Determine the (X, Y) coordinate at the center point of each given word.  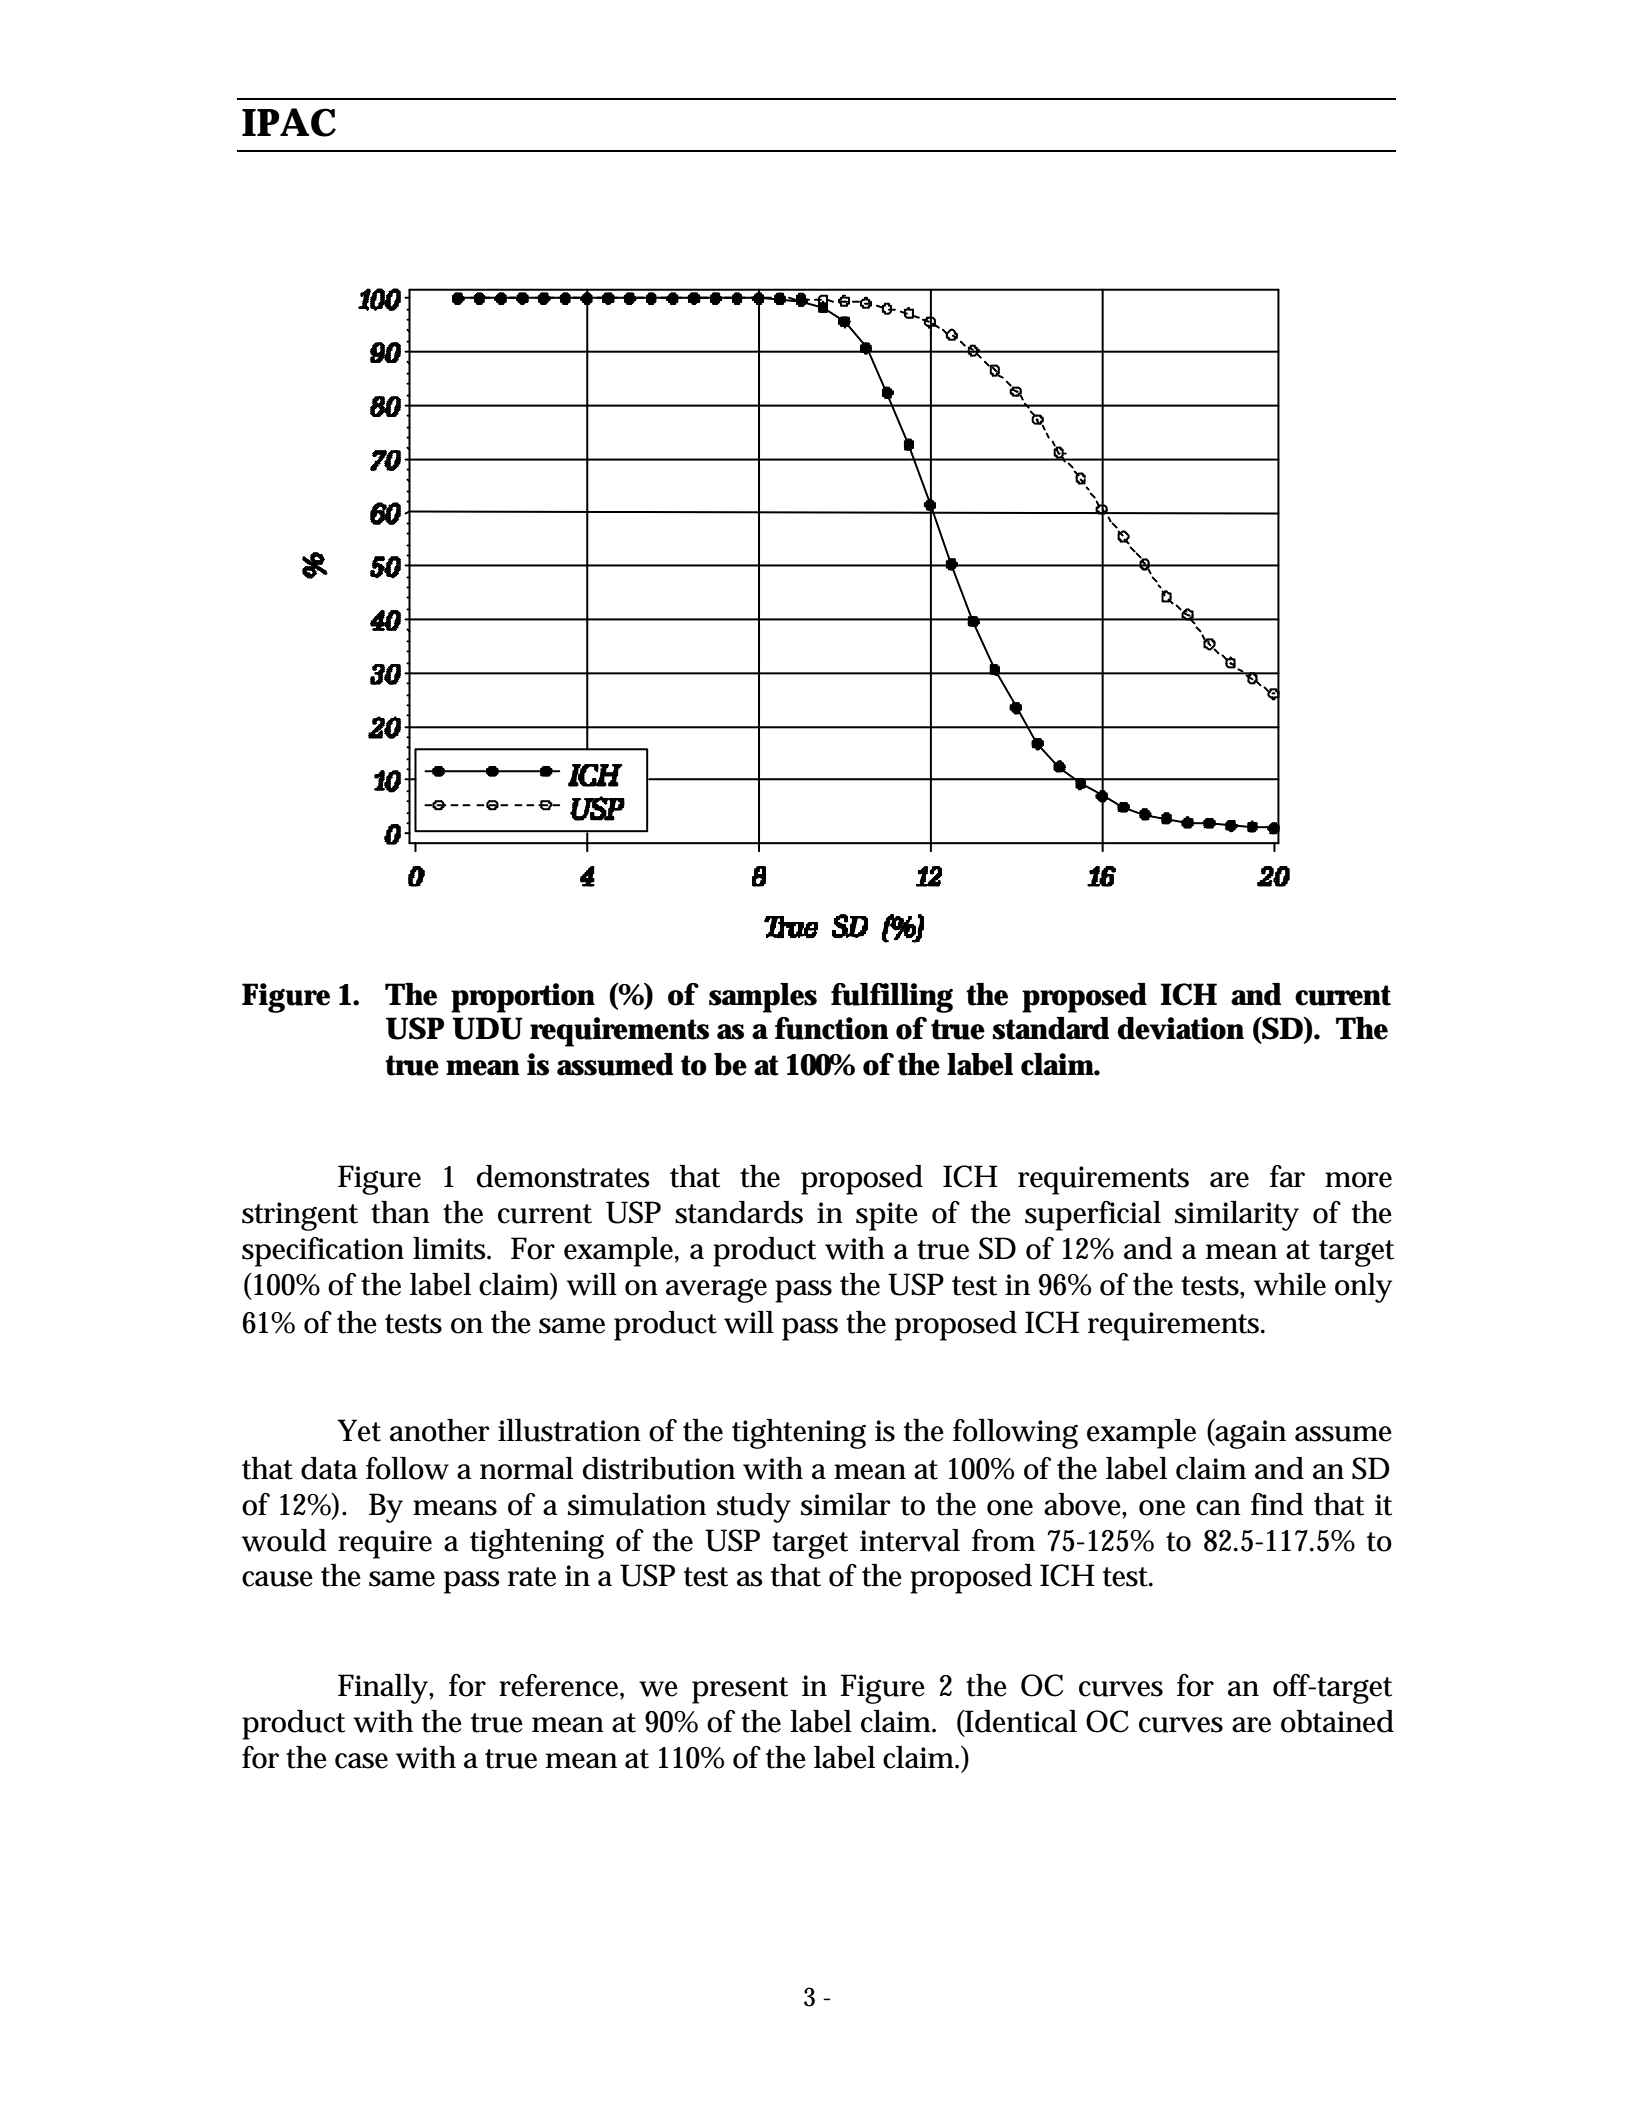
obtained (1337, 1721)
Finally (384, 1689)
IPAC (289, 122)
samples (763, 998)
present (740, 1690)
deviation (1180, 1028)
